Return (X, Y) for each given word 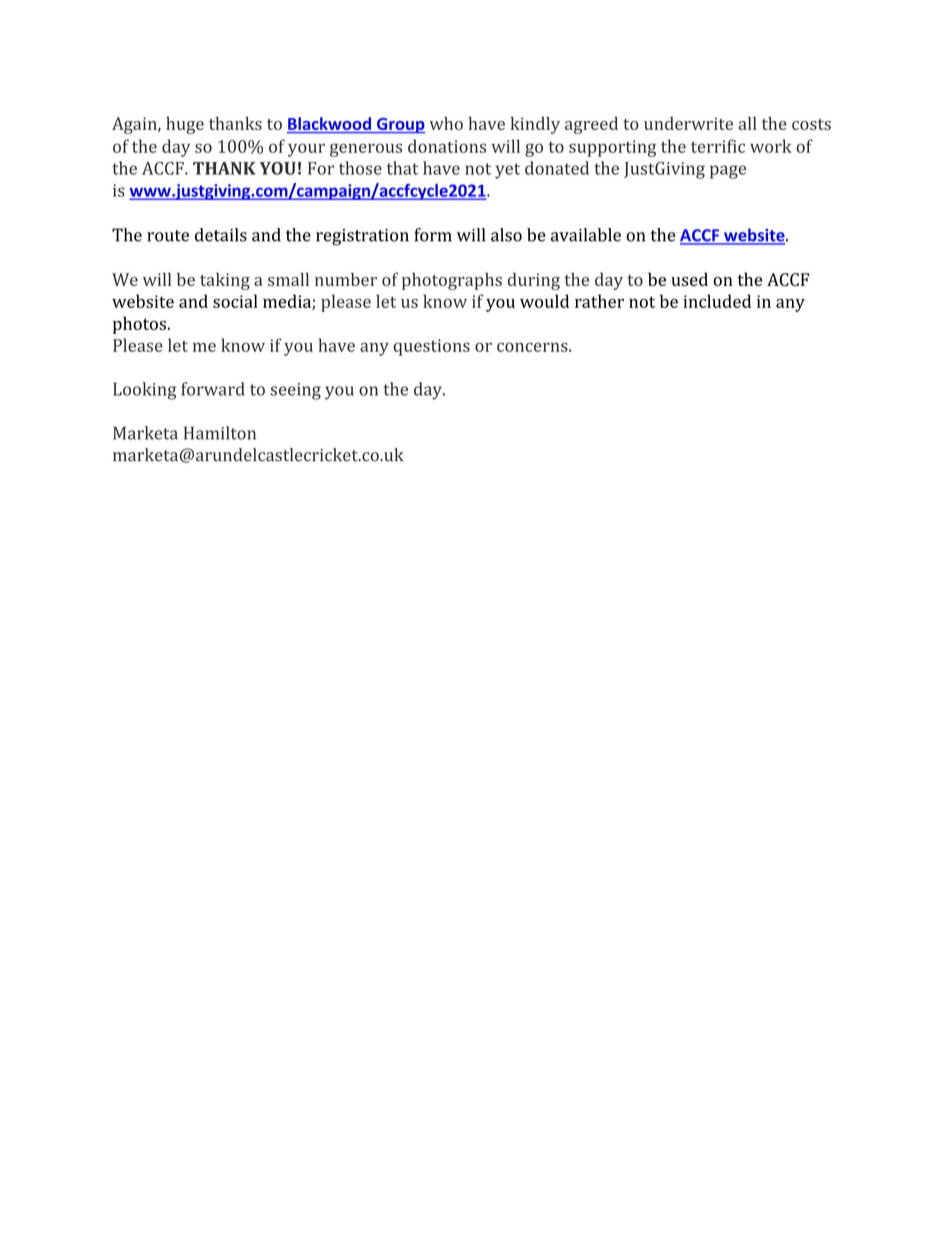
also (506, 235)
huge (185, 125)
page (728, 172)
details (221, 235)
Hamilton (220, 433)
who (446, 123)
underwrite (688, 123)
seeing (296, 391)
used (689, 279)
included (717, 301)
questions (432, 347)
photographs (452, 281)
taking (225, 281)
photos (139, 325)
